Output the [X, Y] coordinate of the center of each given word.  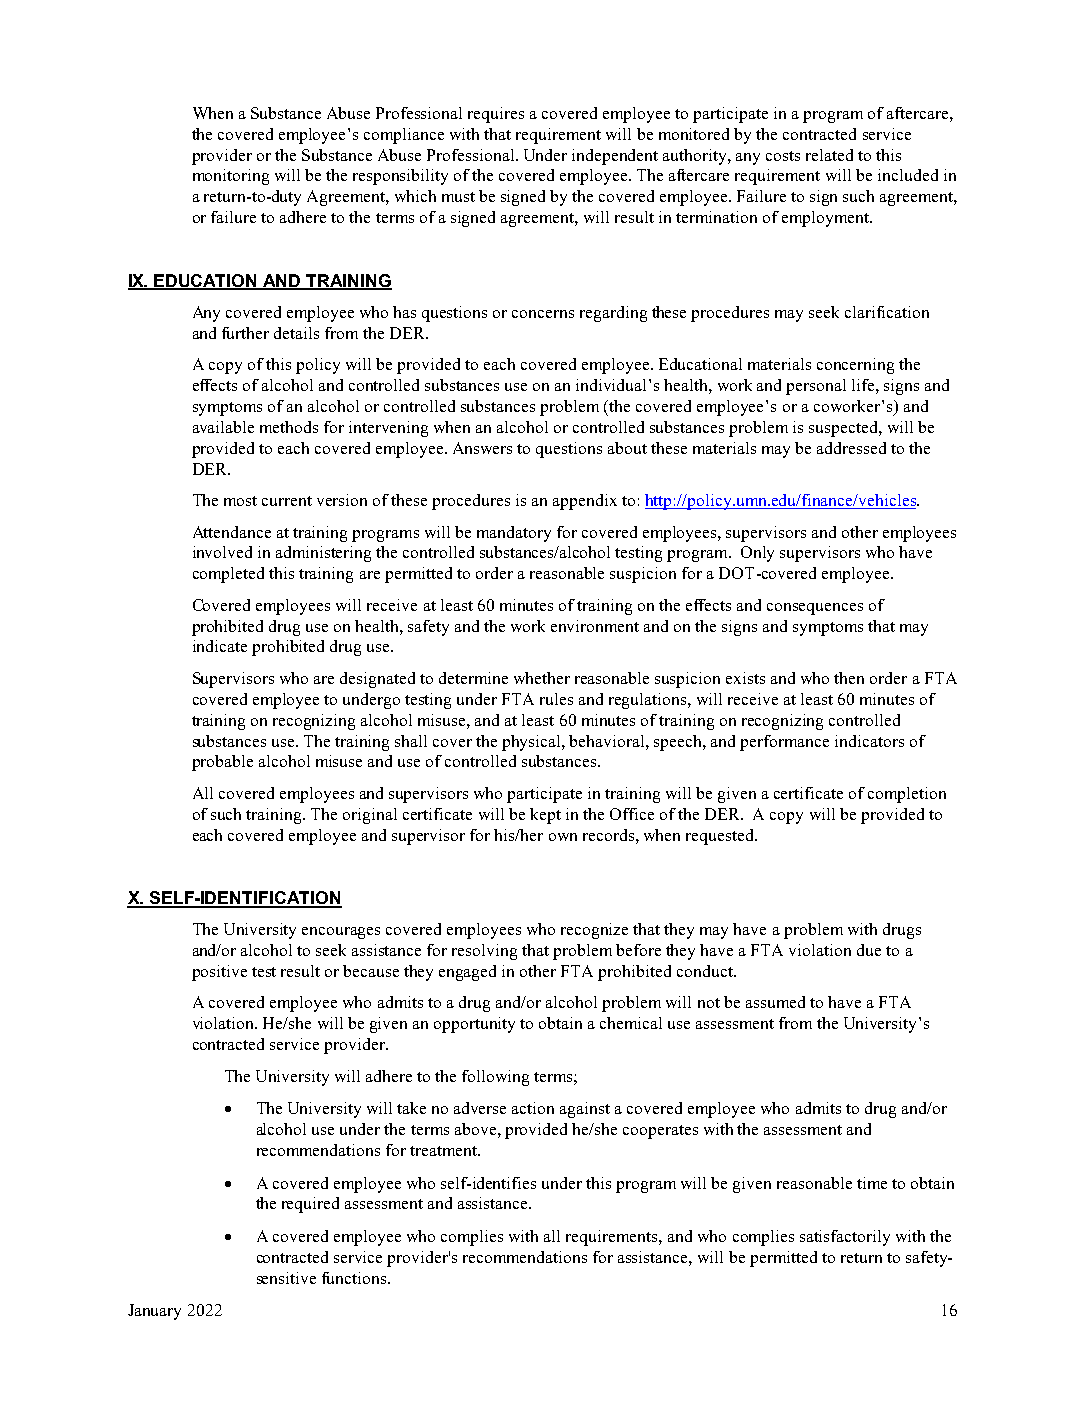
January [154, 1312]
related [829, 155]
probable [222, 763]
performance [784, 743]
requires [496, 115]
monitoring [231, 177]
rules [556, 699]
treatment [444, 1151]
